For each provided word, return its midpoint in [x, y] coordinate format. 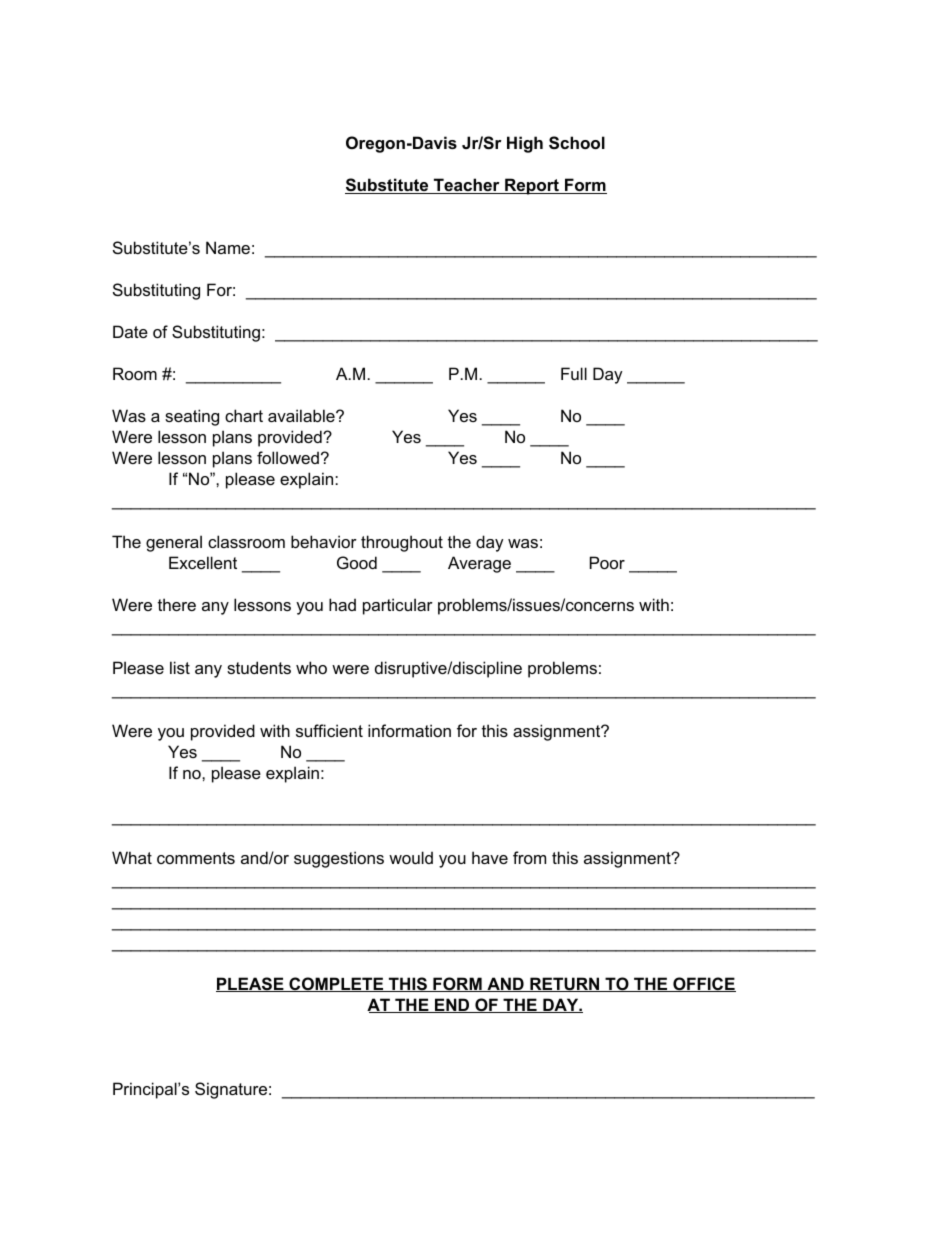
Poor [607, 562]
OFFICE [703, 984]
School [577, 143]
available [302, 415]
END [452, 1005]
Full [574, 373]
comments [196, 858]
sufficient [329, 730]
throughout [402, 543]
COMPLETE [336, 984]
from [529, 857]
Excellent [203, 562]
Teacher [467, 186]
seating [192, 417]
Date [130, 331]
